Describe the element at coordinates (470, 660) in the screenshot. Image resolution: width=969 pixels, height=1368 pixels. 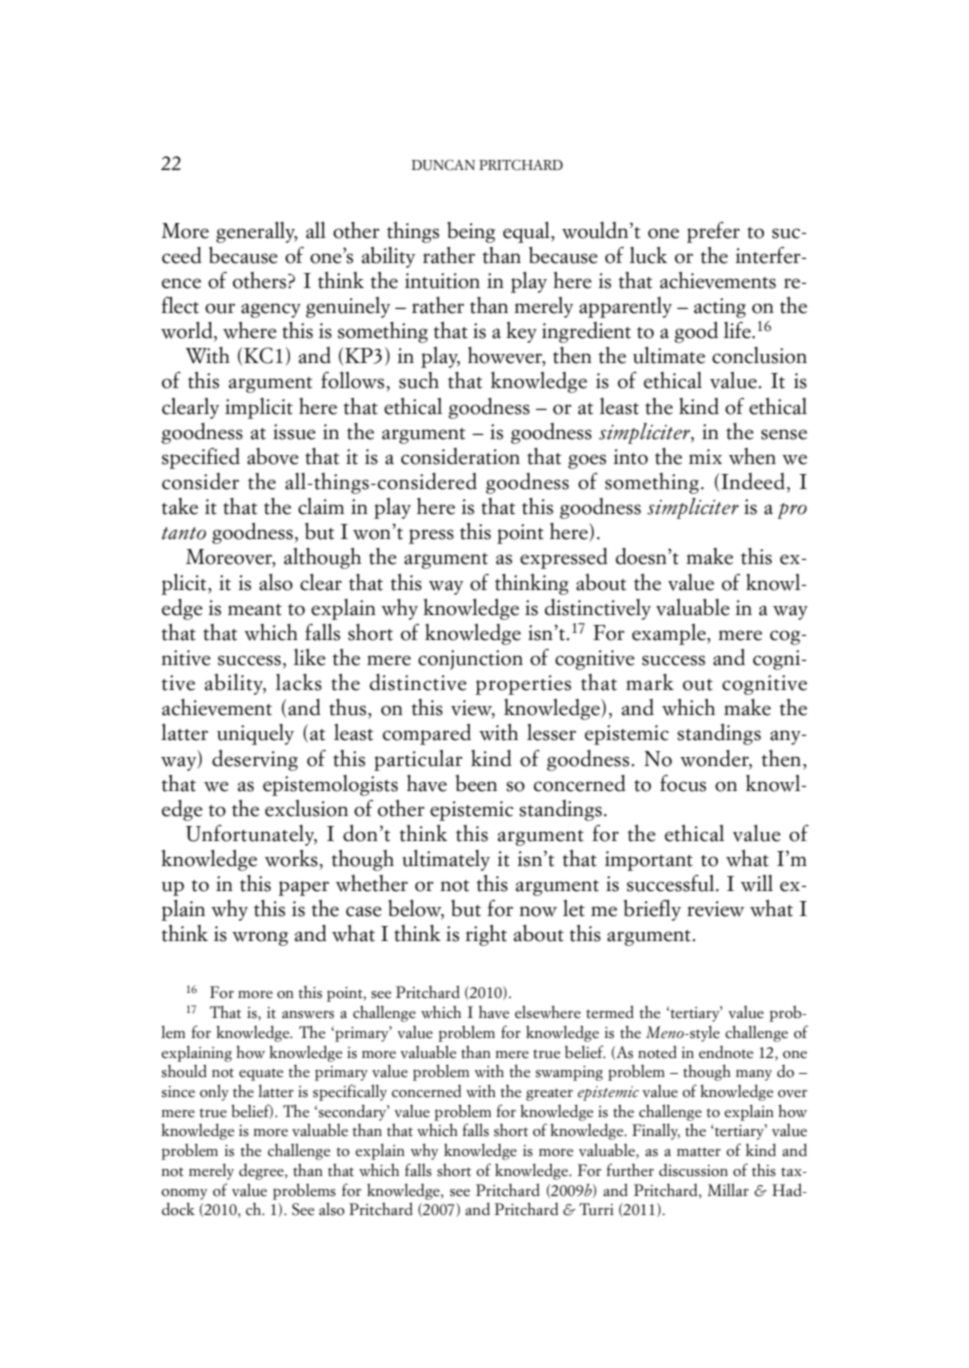
I see `conjunction` at that location.
